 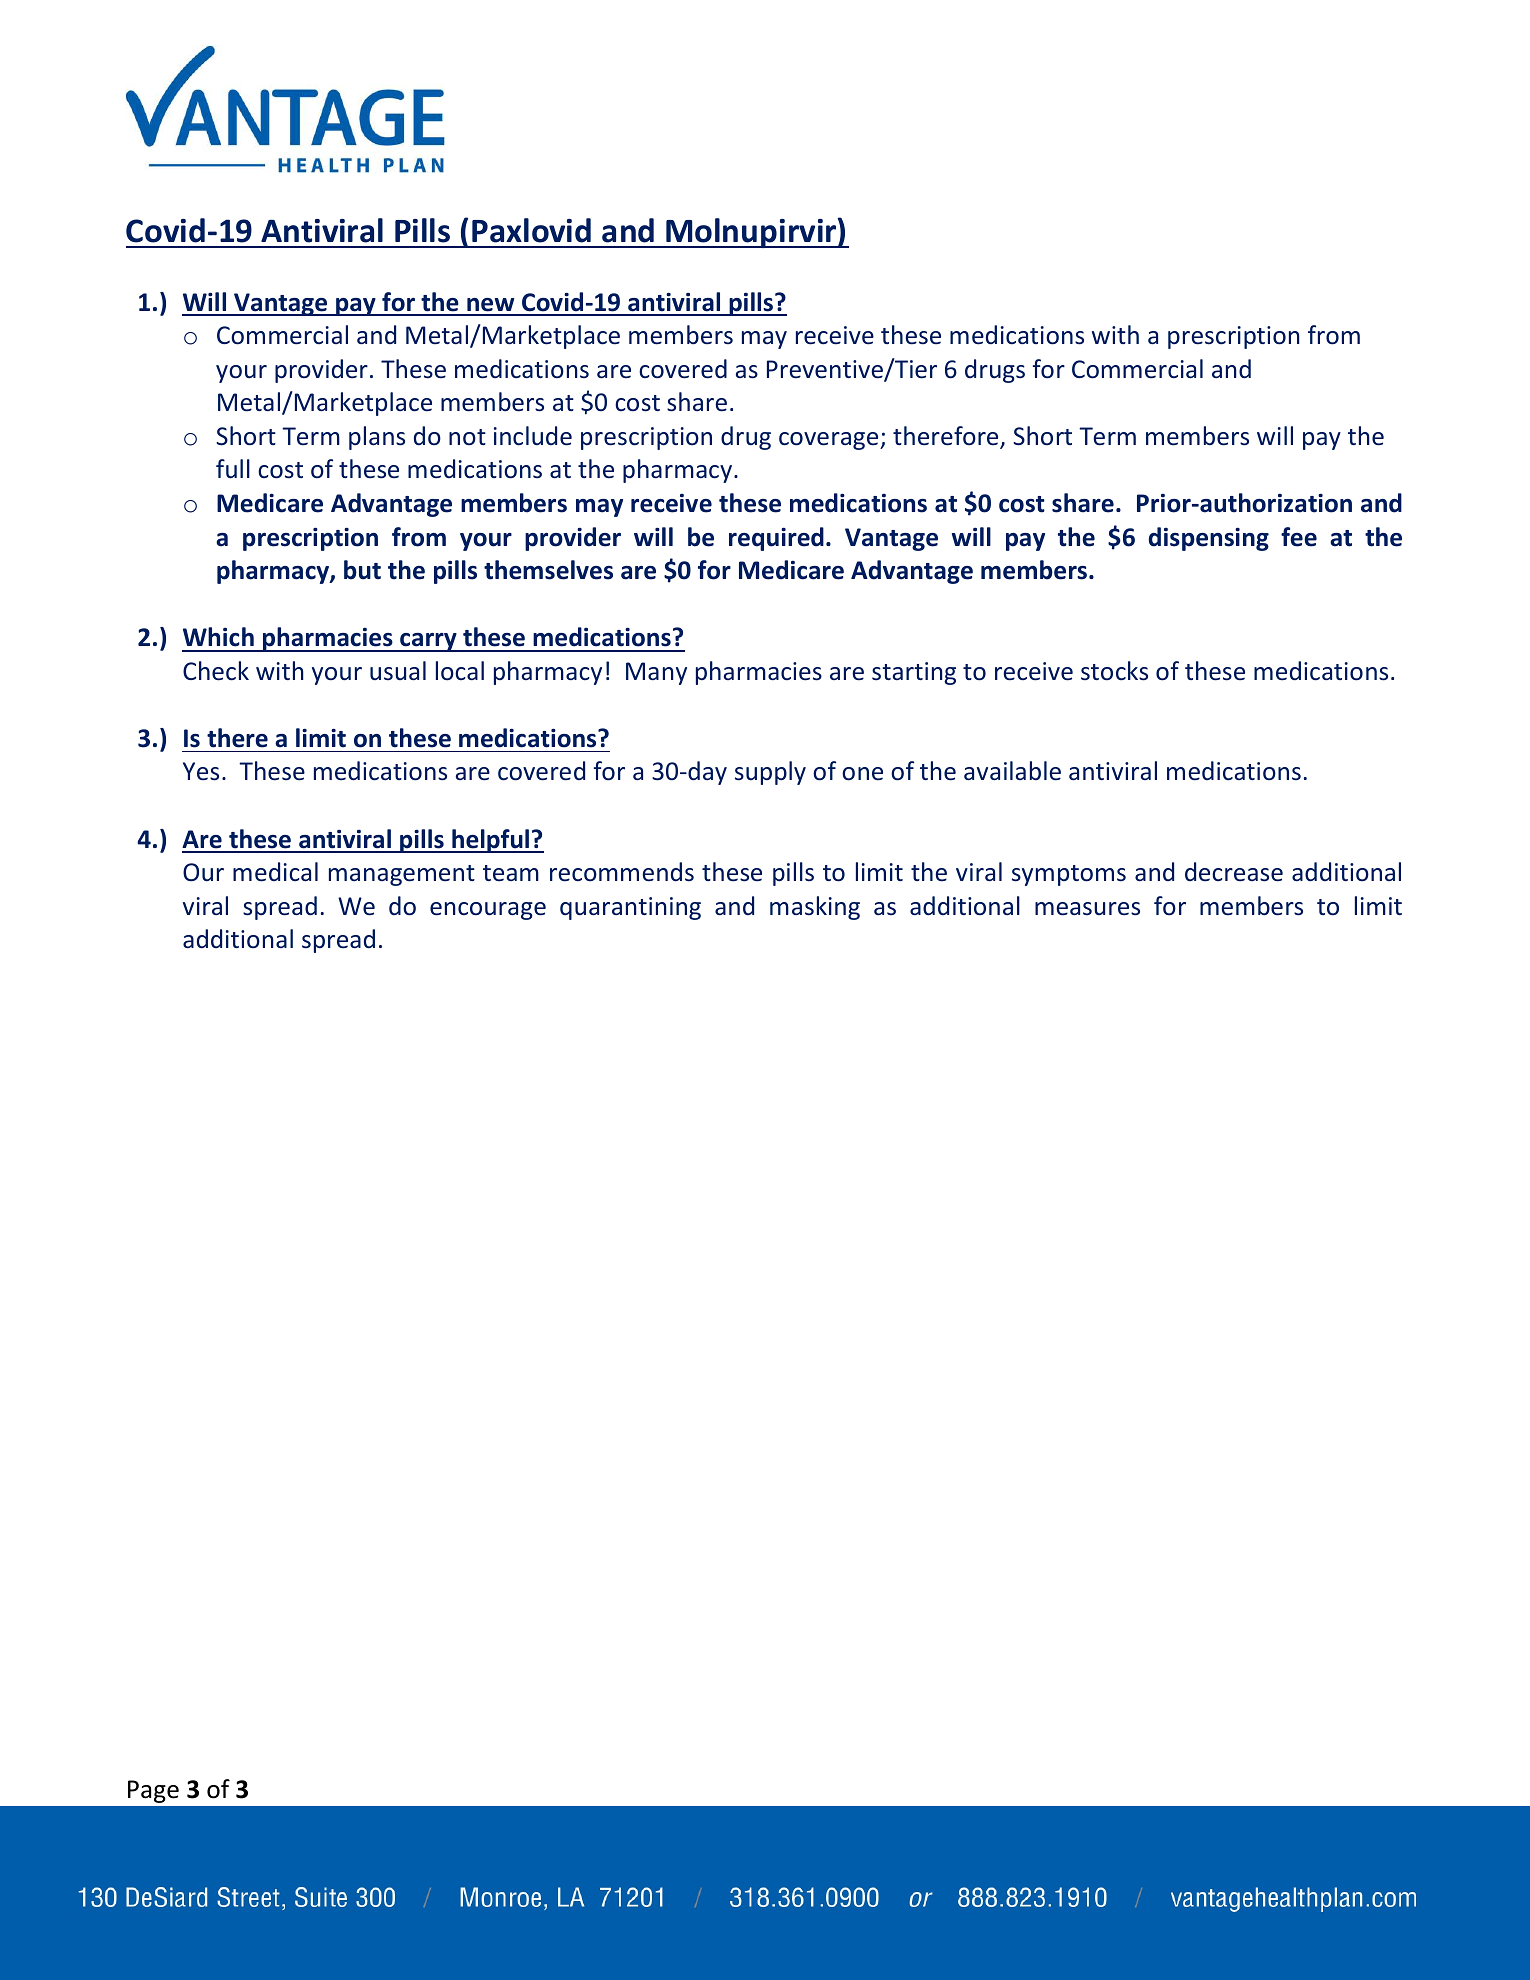 What do you see at coordinates (770, 773) in the screenshot?
I see `supply` at bounding box center [770, 773].
